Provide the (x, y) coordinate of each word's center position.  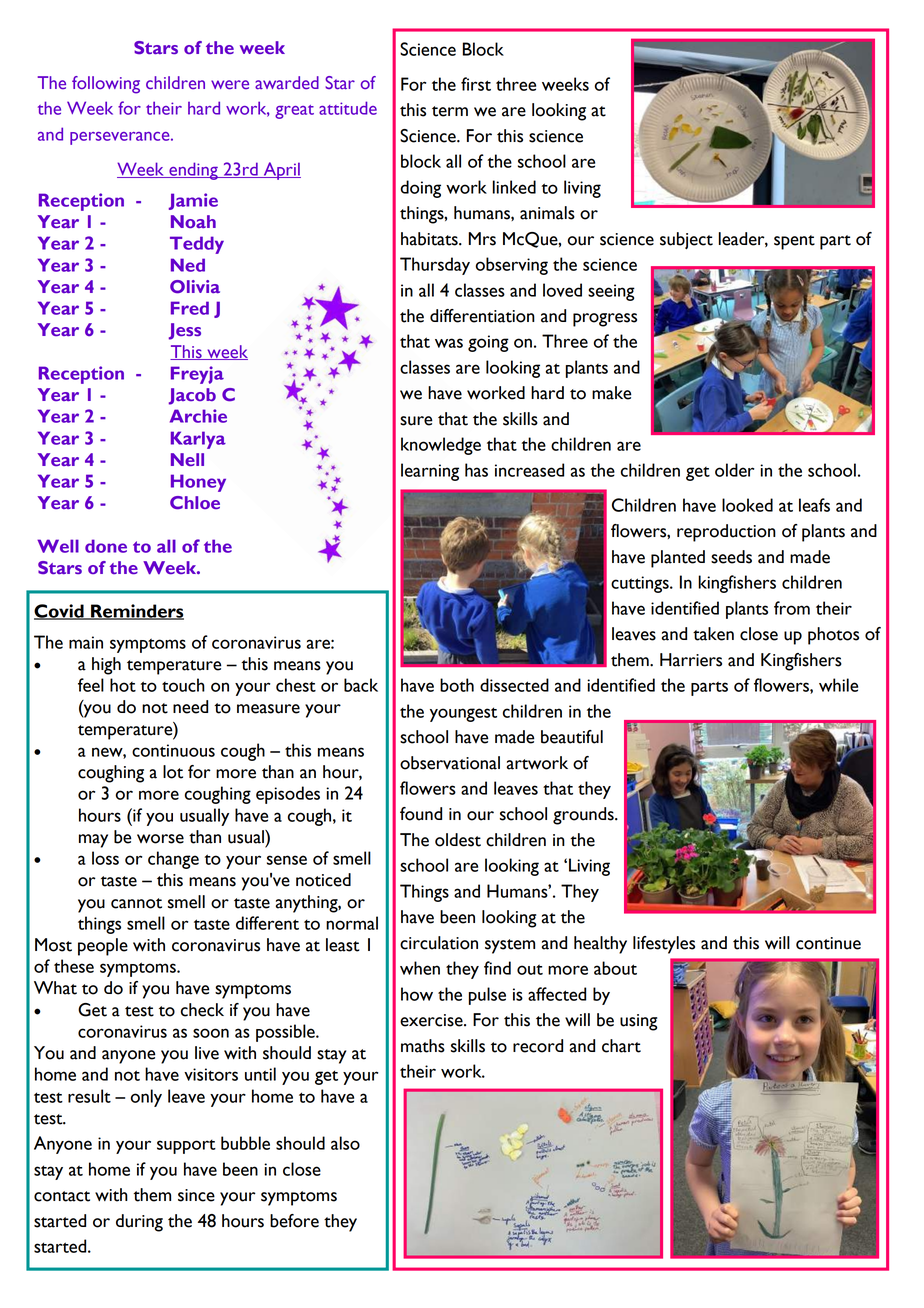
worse (160, 839)
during (139, 1223)
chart (621, 1046)
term (450, 111)
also (345, 1143)
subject (686, 240)
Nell (187, 459)
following (106, 85)
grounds (584, 816)
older (734, 470)
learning (430, 472)
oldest (458, 840)
